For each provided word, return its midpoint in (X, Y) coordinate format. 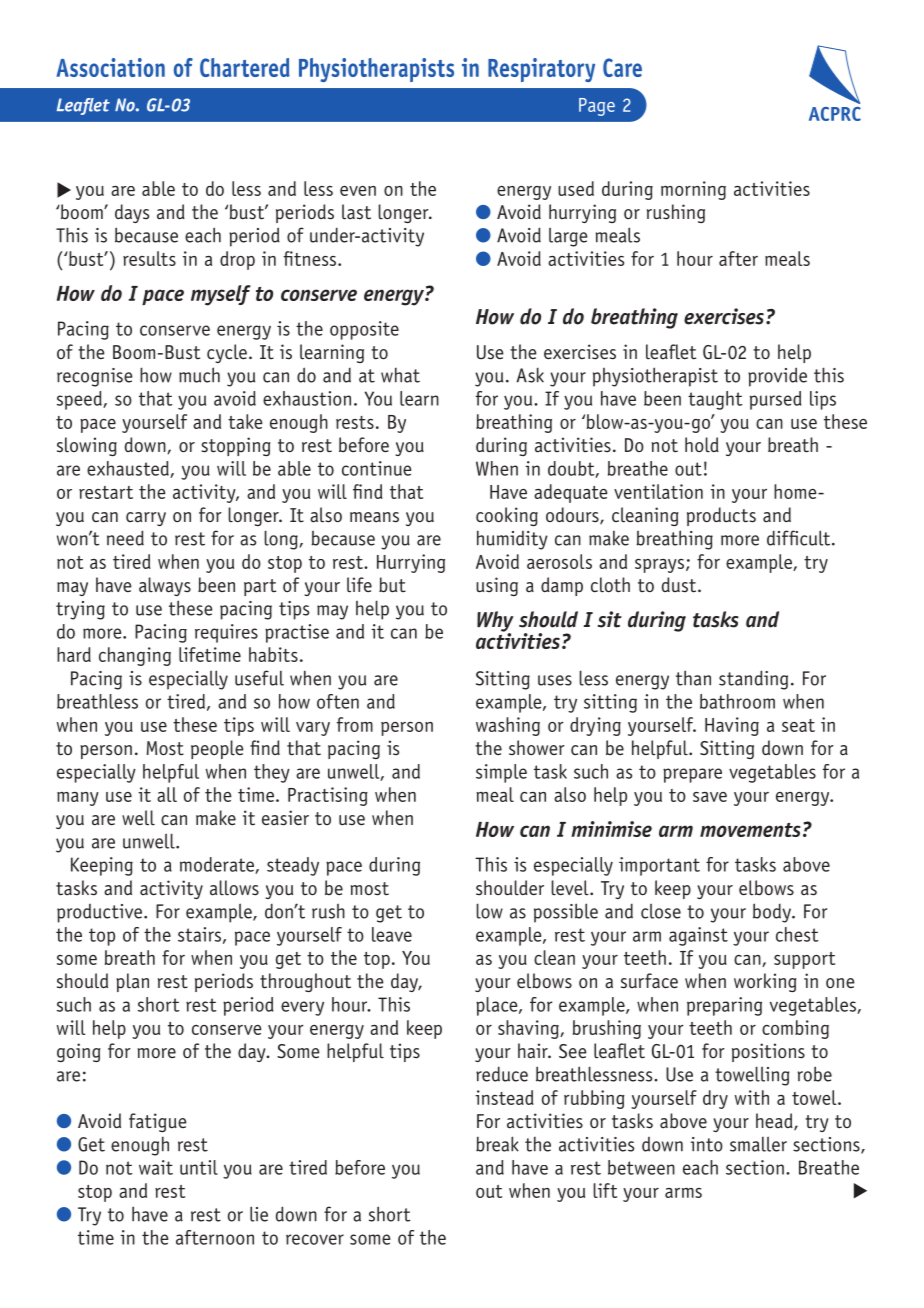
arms (683, 1193)
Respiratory (541, 70)
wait (156, 1167)
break (497, 1144)
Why (495, 622)
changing (135, 656)
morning (693, 190)
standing (753, 680)
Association (111, 67)
